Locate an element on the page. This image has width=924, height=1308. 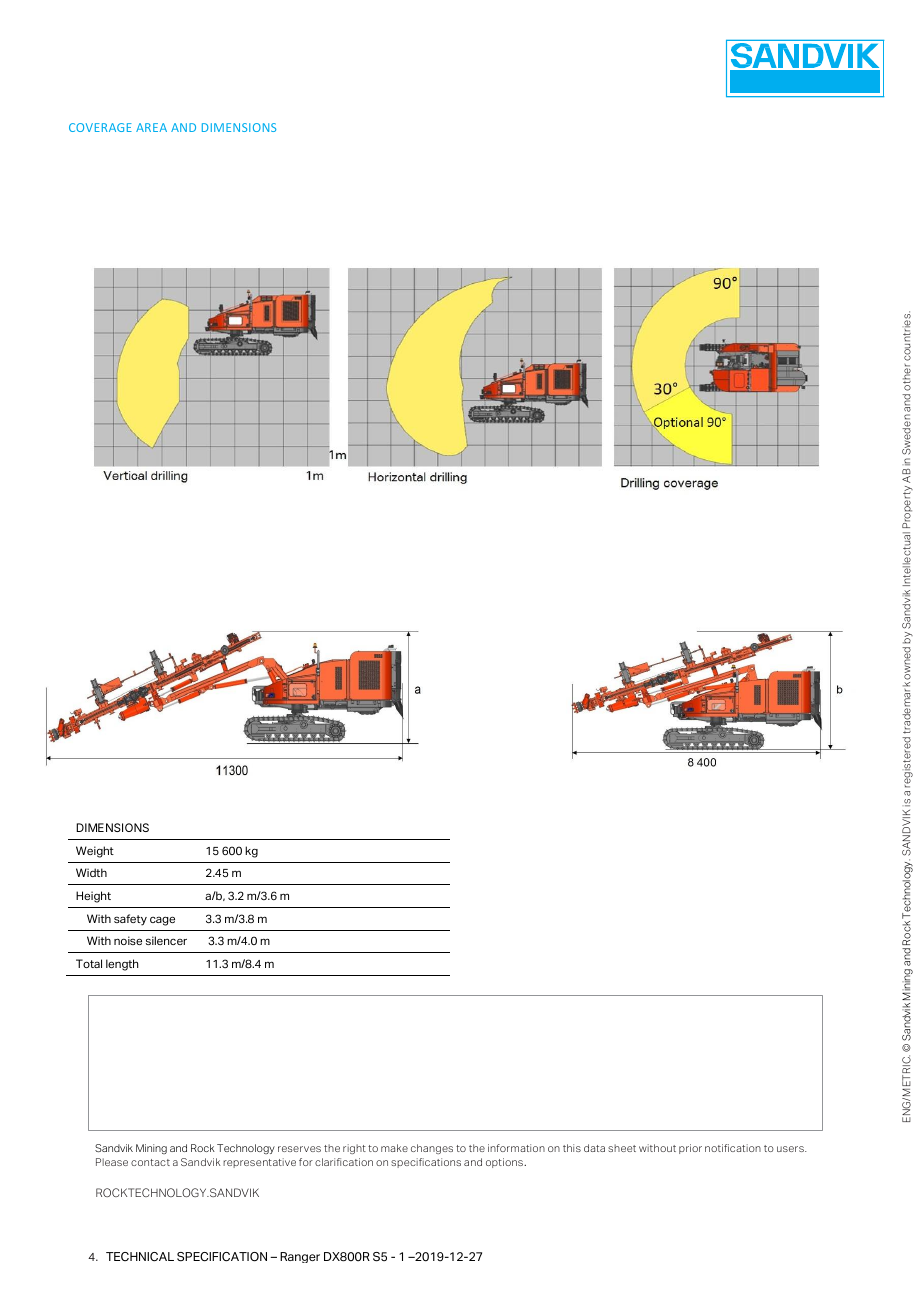
noise is located at coordinates (128, 940).
